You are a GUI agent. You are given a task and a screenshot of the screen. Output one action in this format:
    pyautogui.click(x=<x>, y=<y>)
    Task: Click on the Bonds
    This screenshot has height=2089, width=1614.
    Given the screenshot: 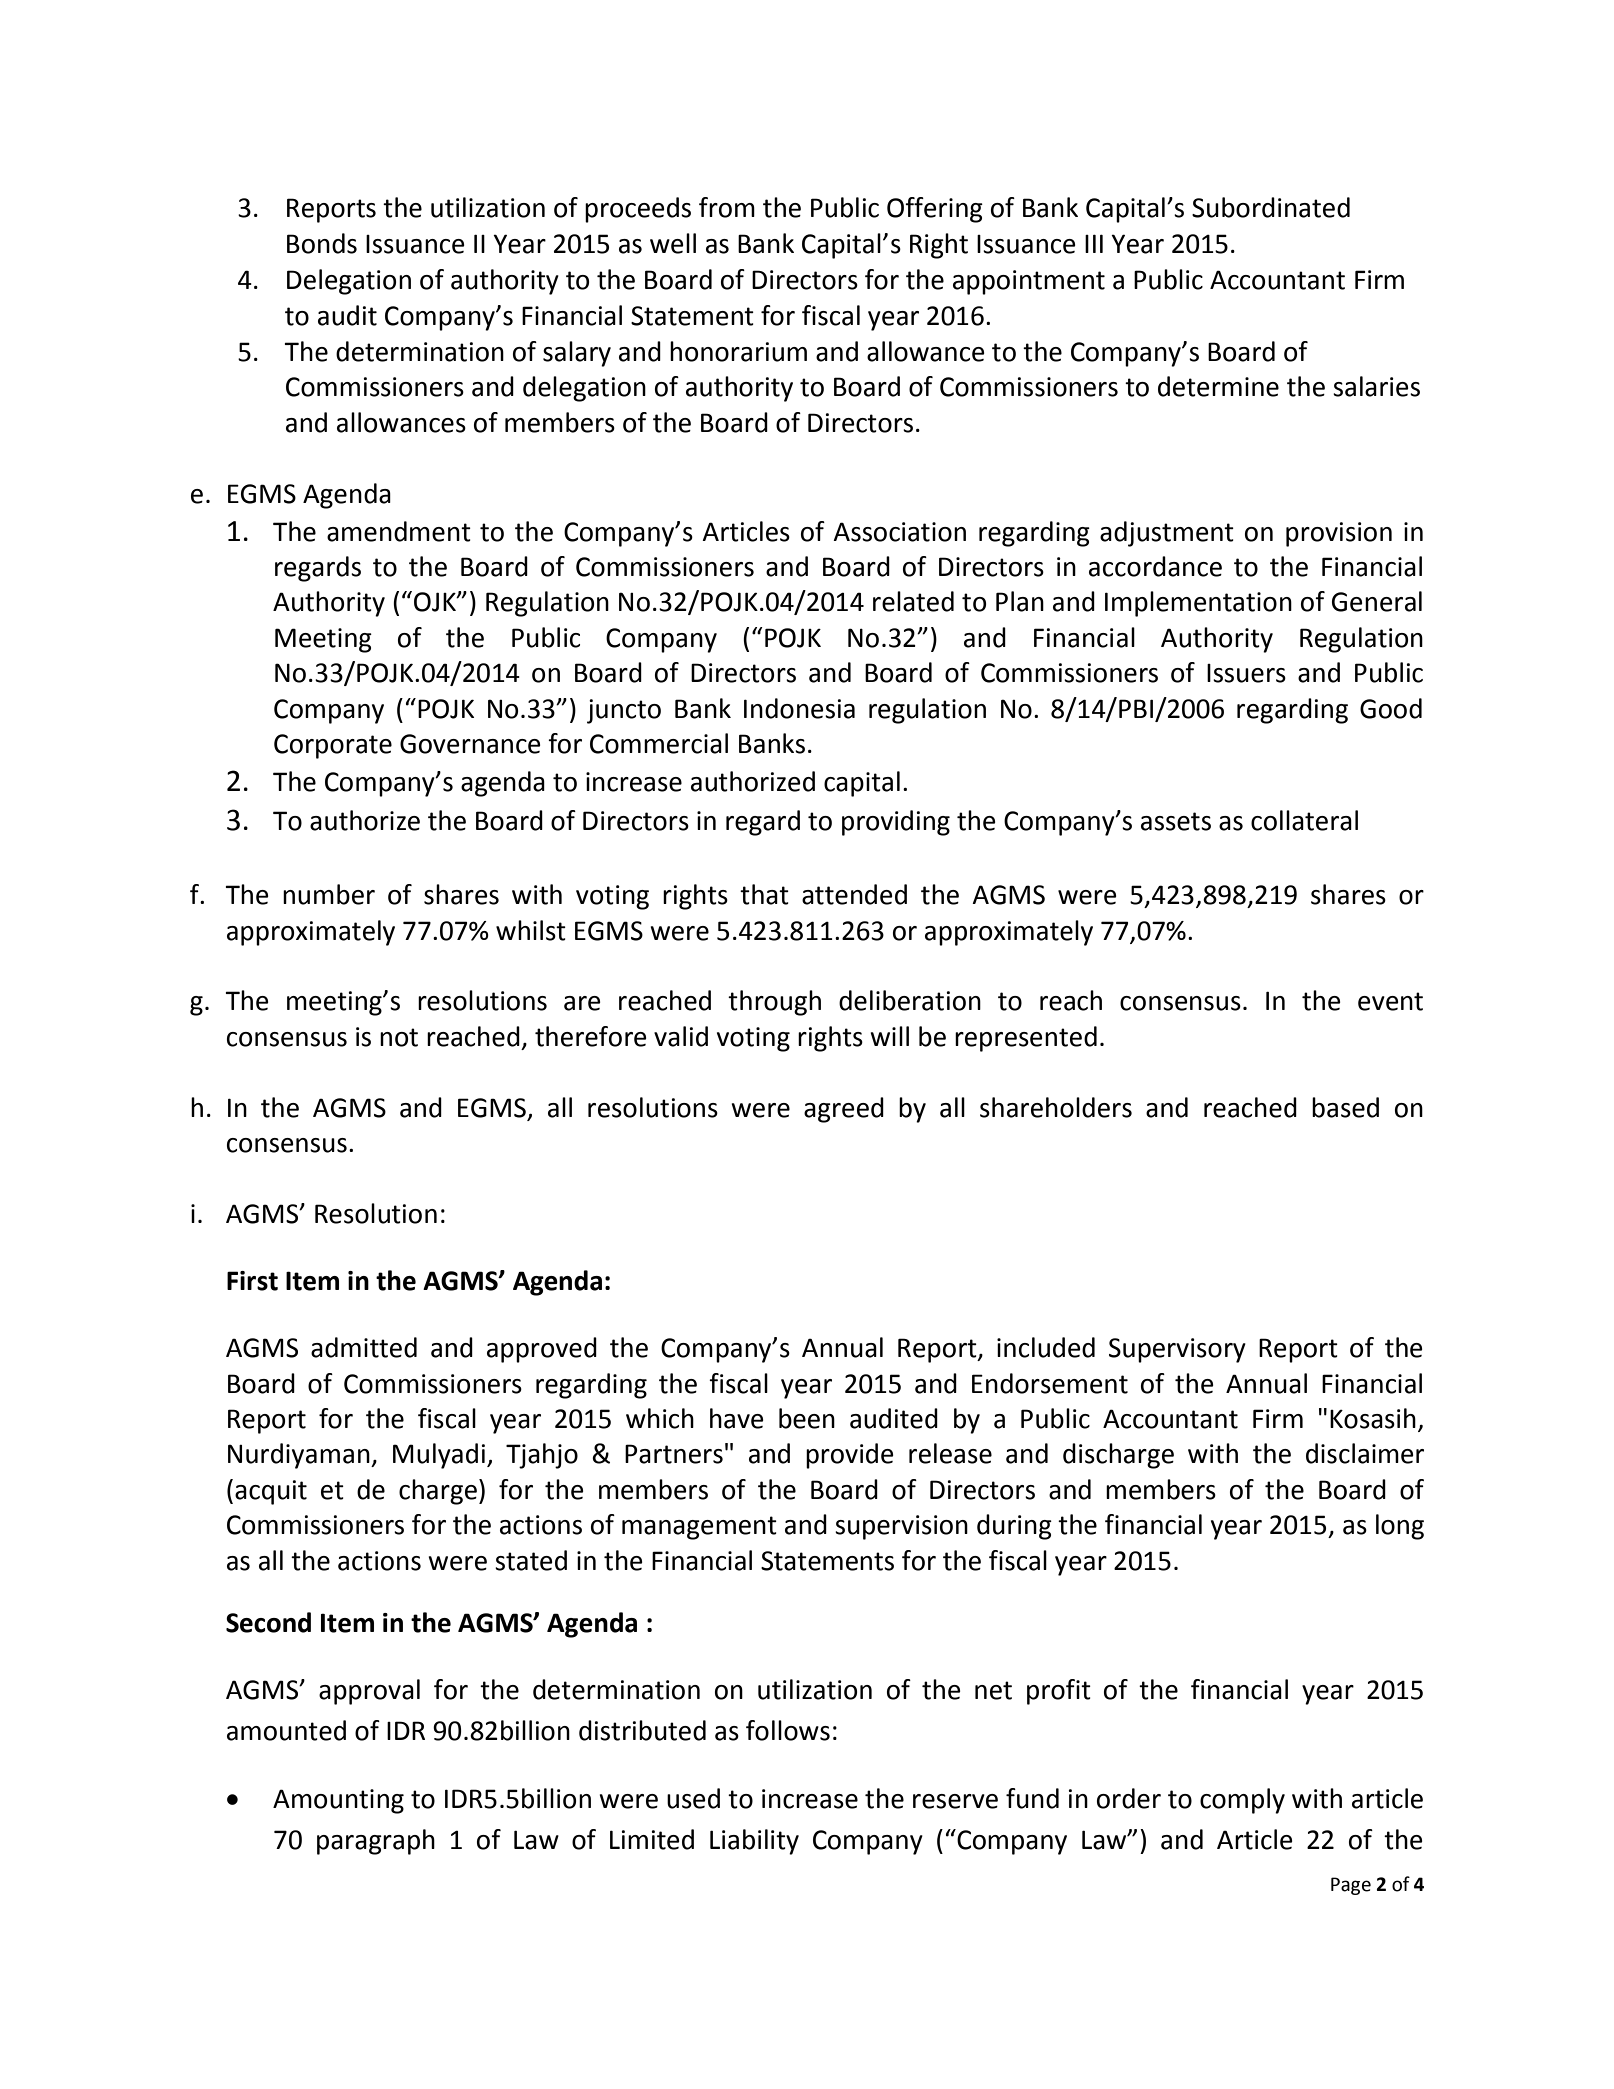 What is the action you would take?
    pyautogui.click(x=322, y=243)
